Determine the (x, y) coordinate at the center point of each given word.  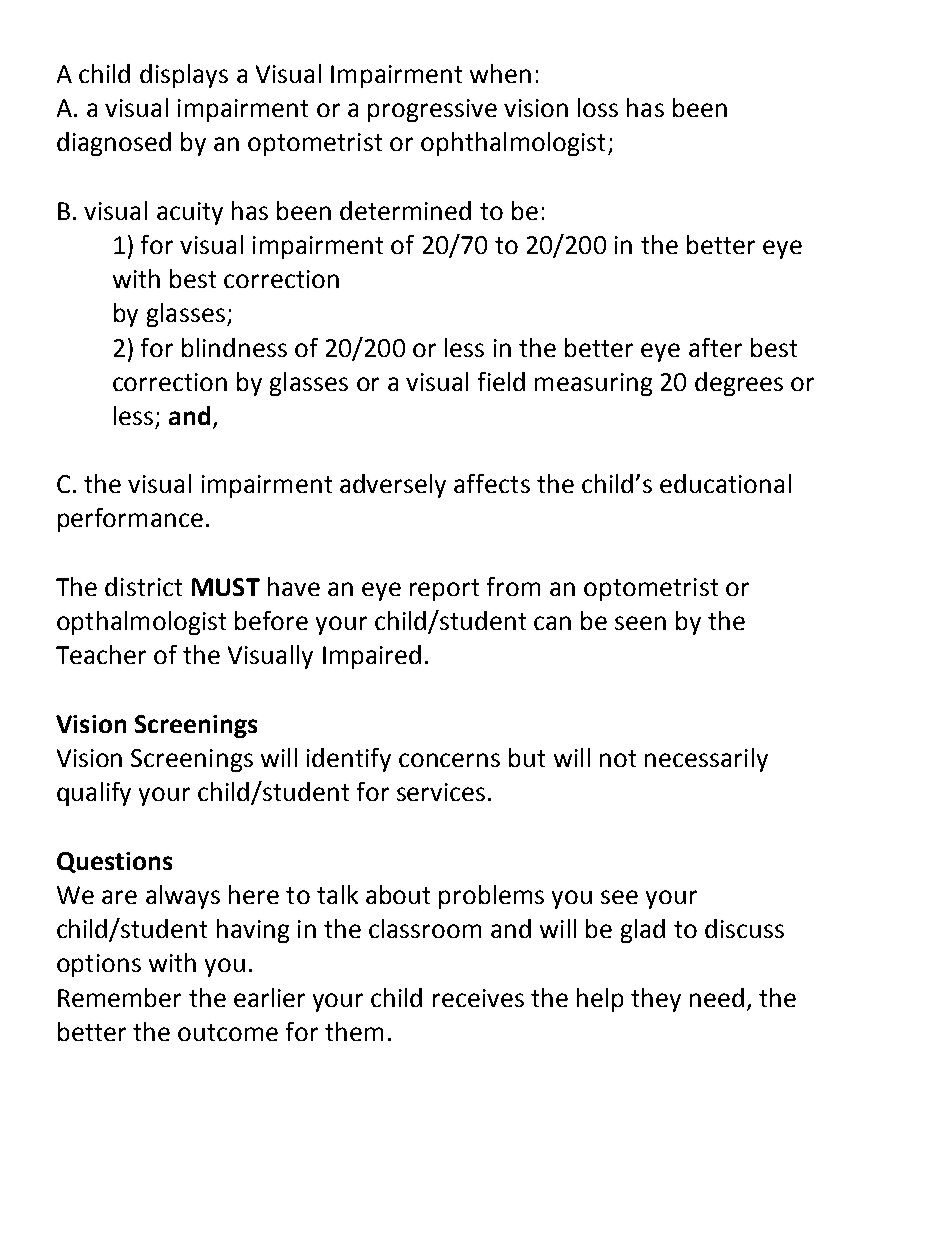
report (444, 590)
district (143, 586)
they (656, 1000)
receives (478, 998)
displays (184, 76)
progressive (432, 110)
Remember (119, 997)
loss (598, 107)
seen (640, 623)
